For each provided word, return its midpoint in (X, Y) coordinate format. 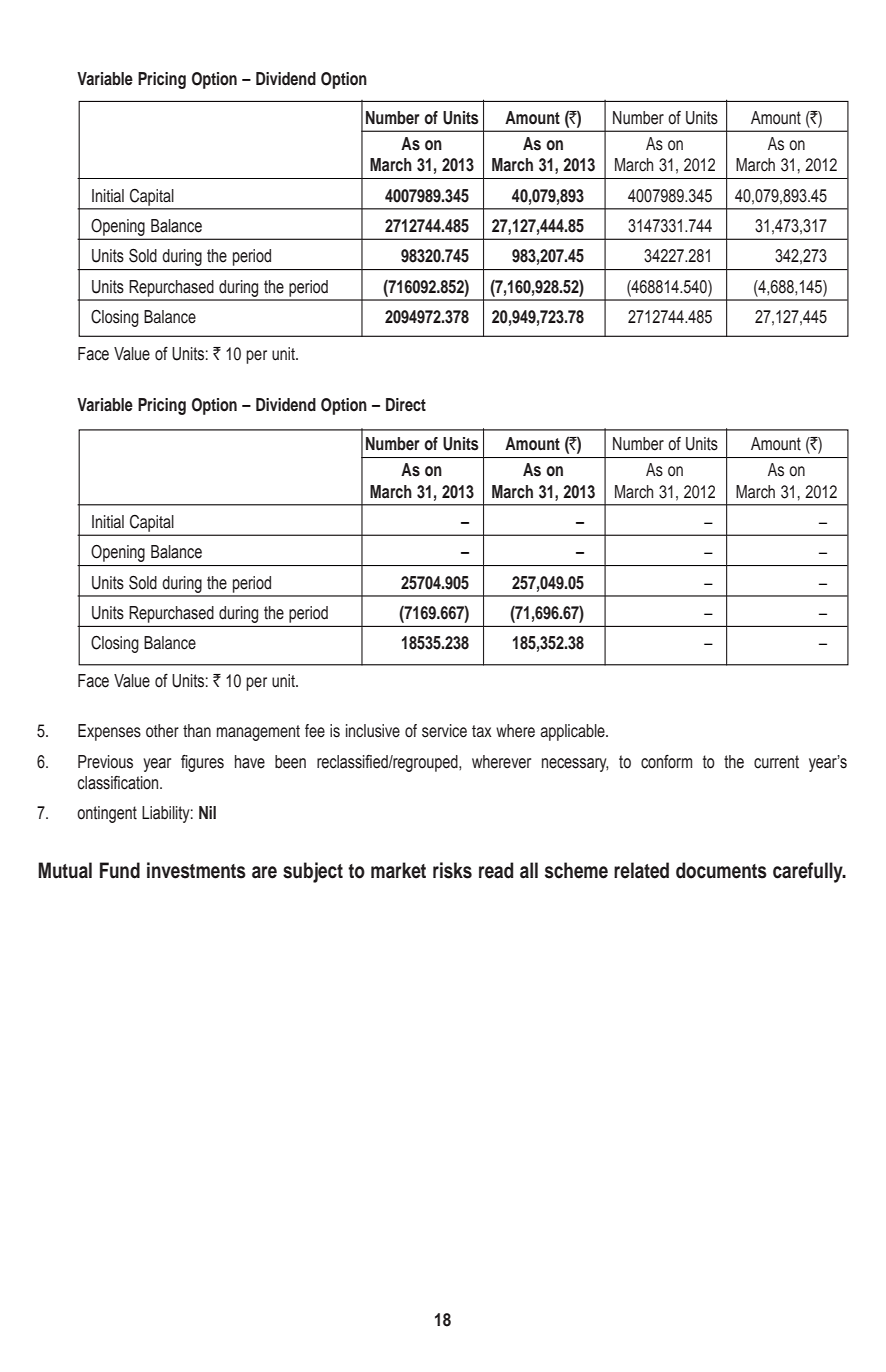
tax (482, 731)
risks (452, 870)
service (444, 731)
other (162, 731)
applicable (573, 732)
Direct (406, 404)
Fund (120, 870)
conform (666, 762)
